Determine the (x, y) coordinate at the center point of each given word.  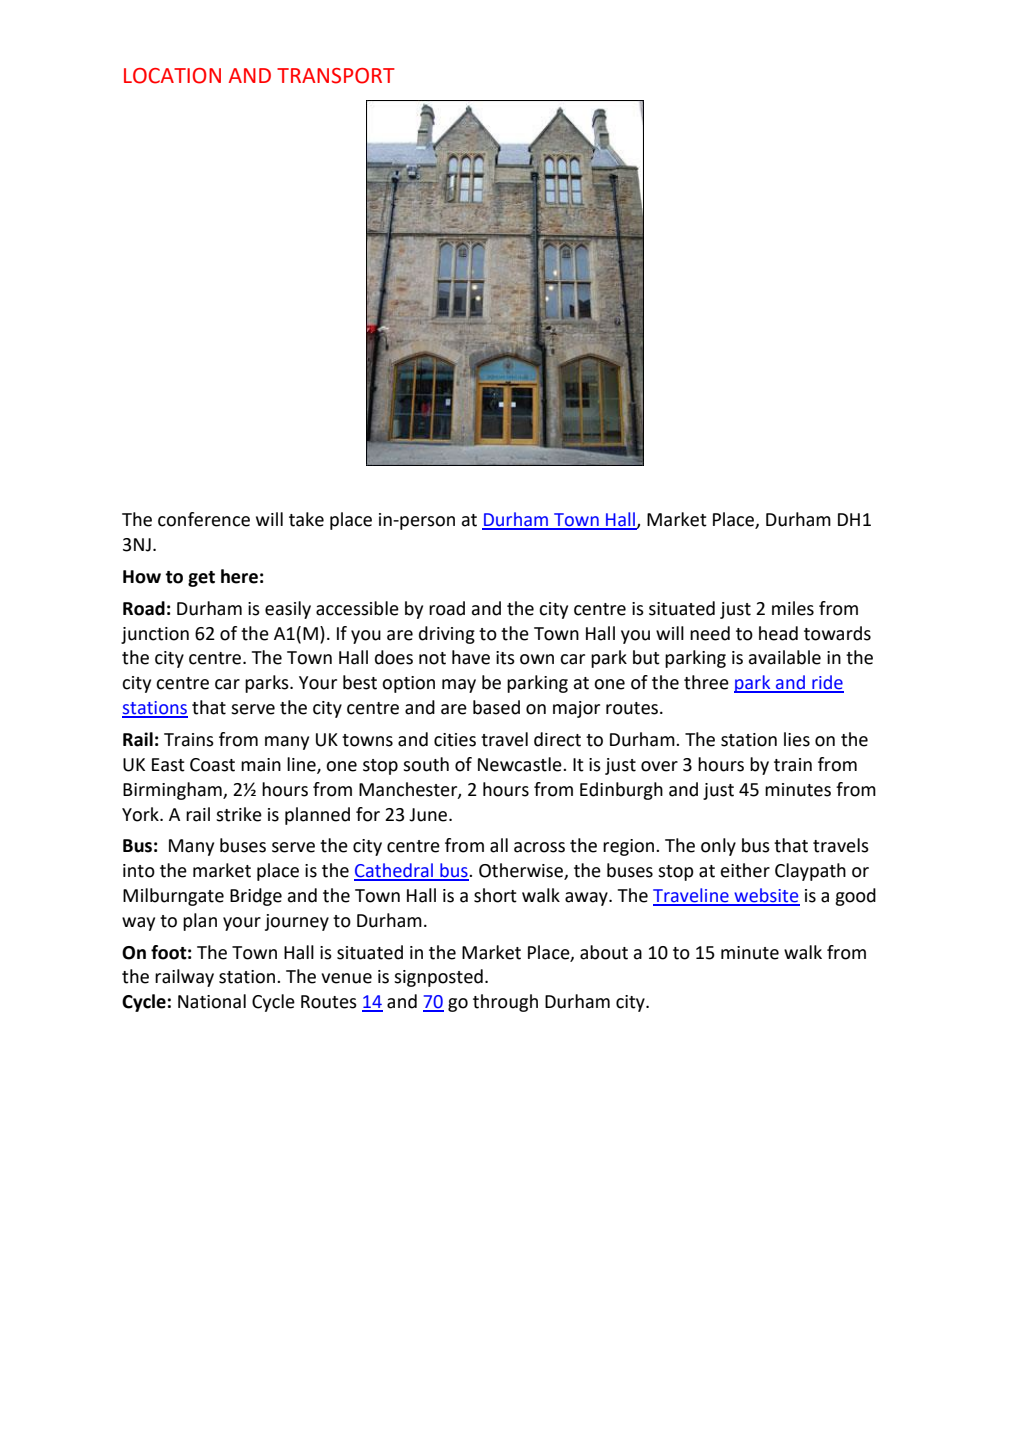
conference (204, 519)
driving (447, 635)
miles (793, 608)
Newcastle (521, 764)
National (212, 1001)
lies (797, 739)
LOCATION (172, 76)
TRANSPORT (336, 76)
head (778, 633)
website (766, 896)
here (239, 576)
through (505, 1003)
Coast (212, 765)
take (306, 519)
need (710, 633)
